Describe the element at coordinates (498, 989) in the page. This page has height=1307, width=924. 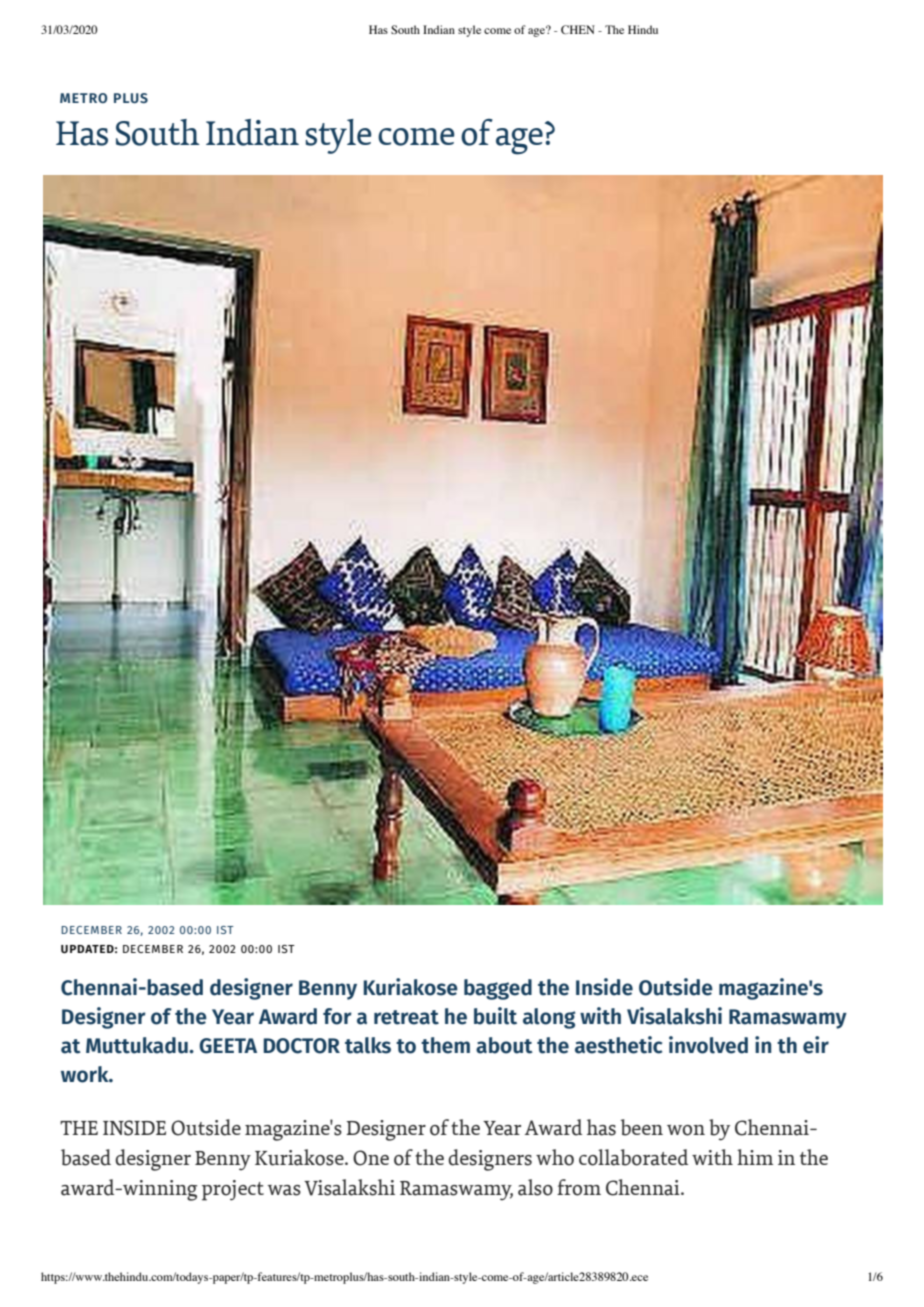
I see `bagged` at that location.
